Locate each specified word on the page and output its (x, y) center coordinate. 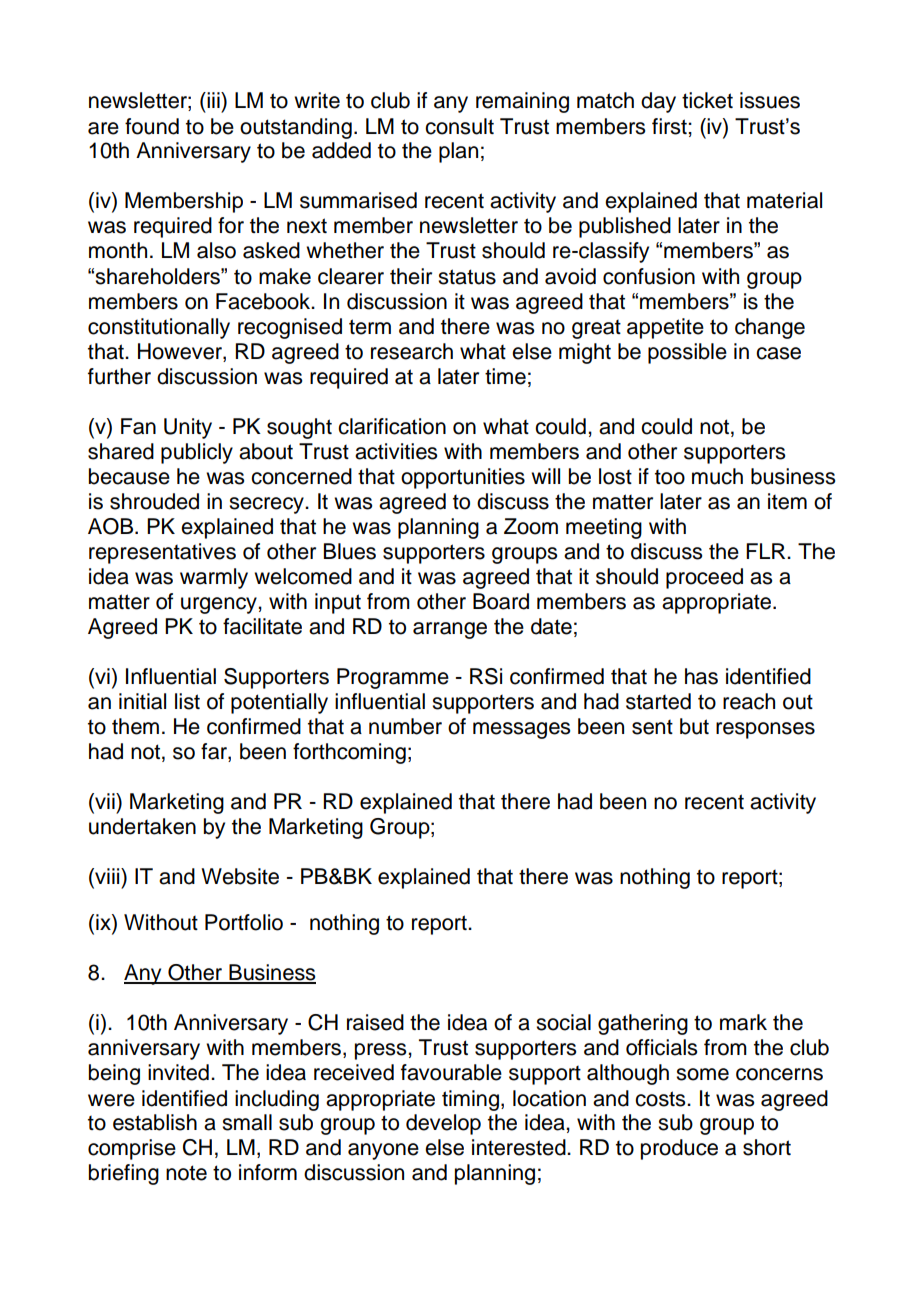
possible (687, 353)
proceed (704, 578)
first (670, 126)
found (152, 126)
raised (375, 1022)
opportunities (463, 478)
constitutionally (159, 328)
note (186, 1173)
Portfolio (244, 922)
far (215, 752)
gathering (643, 1024)
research (412, 351)
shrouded (154, 501)
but (694, 726)
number (405, 726)
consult (459, 126)
